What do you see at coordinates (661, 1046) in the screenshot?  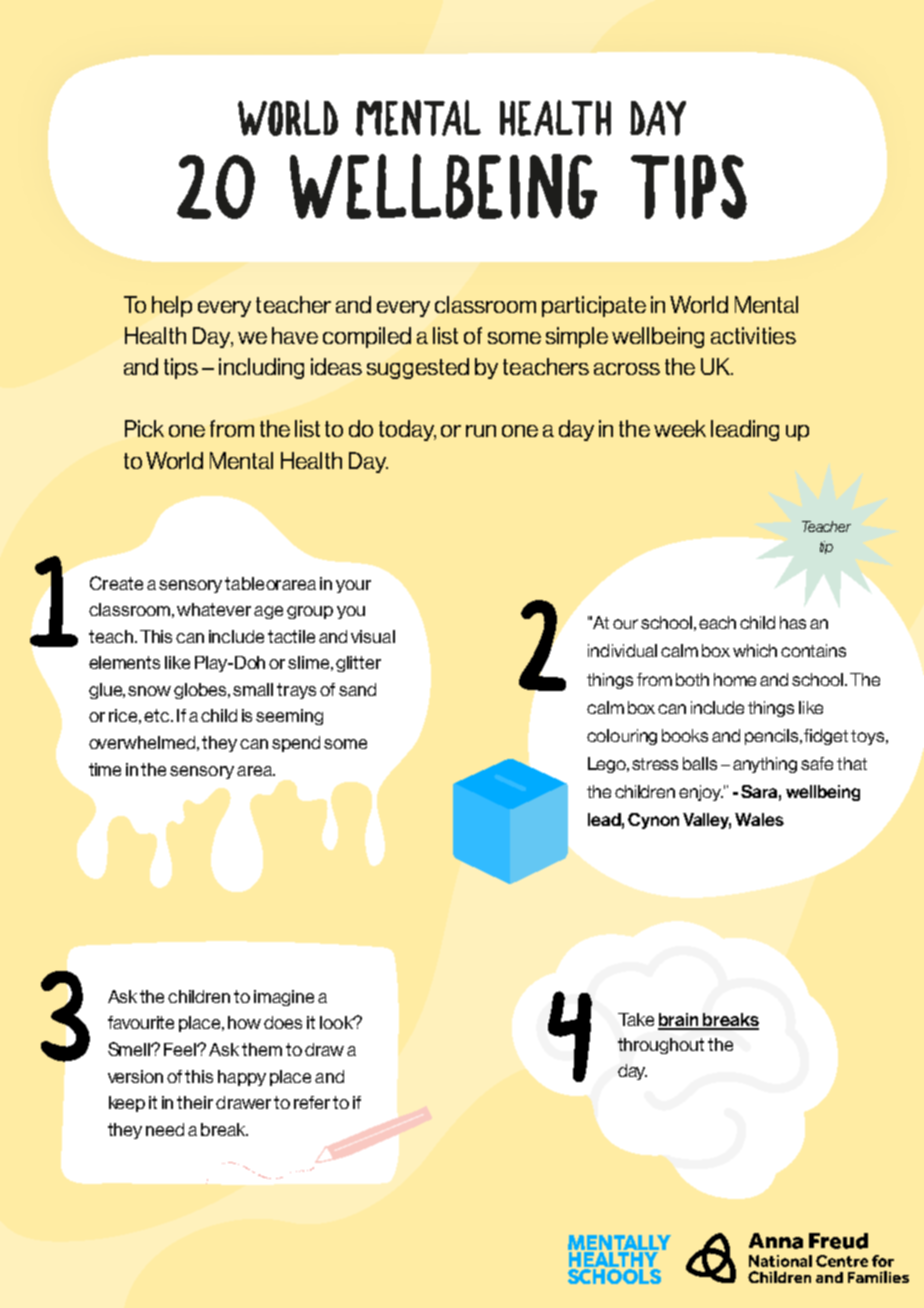 I see `throughout` at bounding box center [661, 1046].
